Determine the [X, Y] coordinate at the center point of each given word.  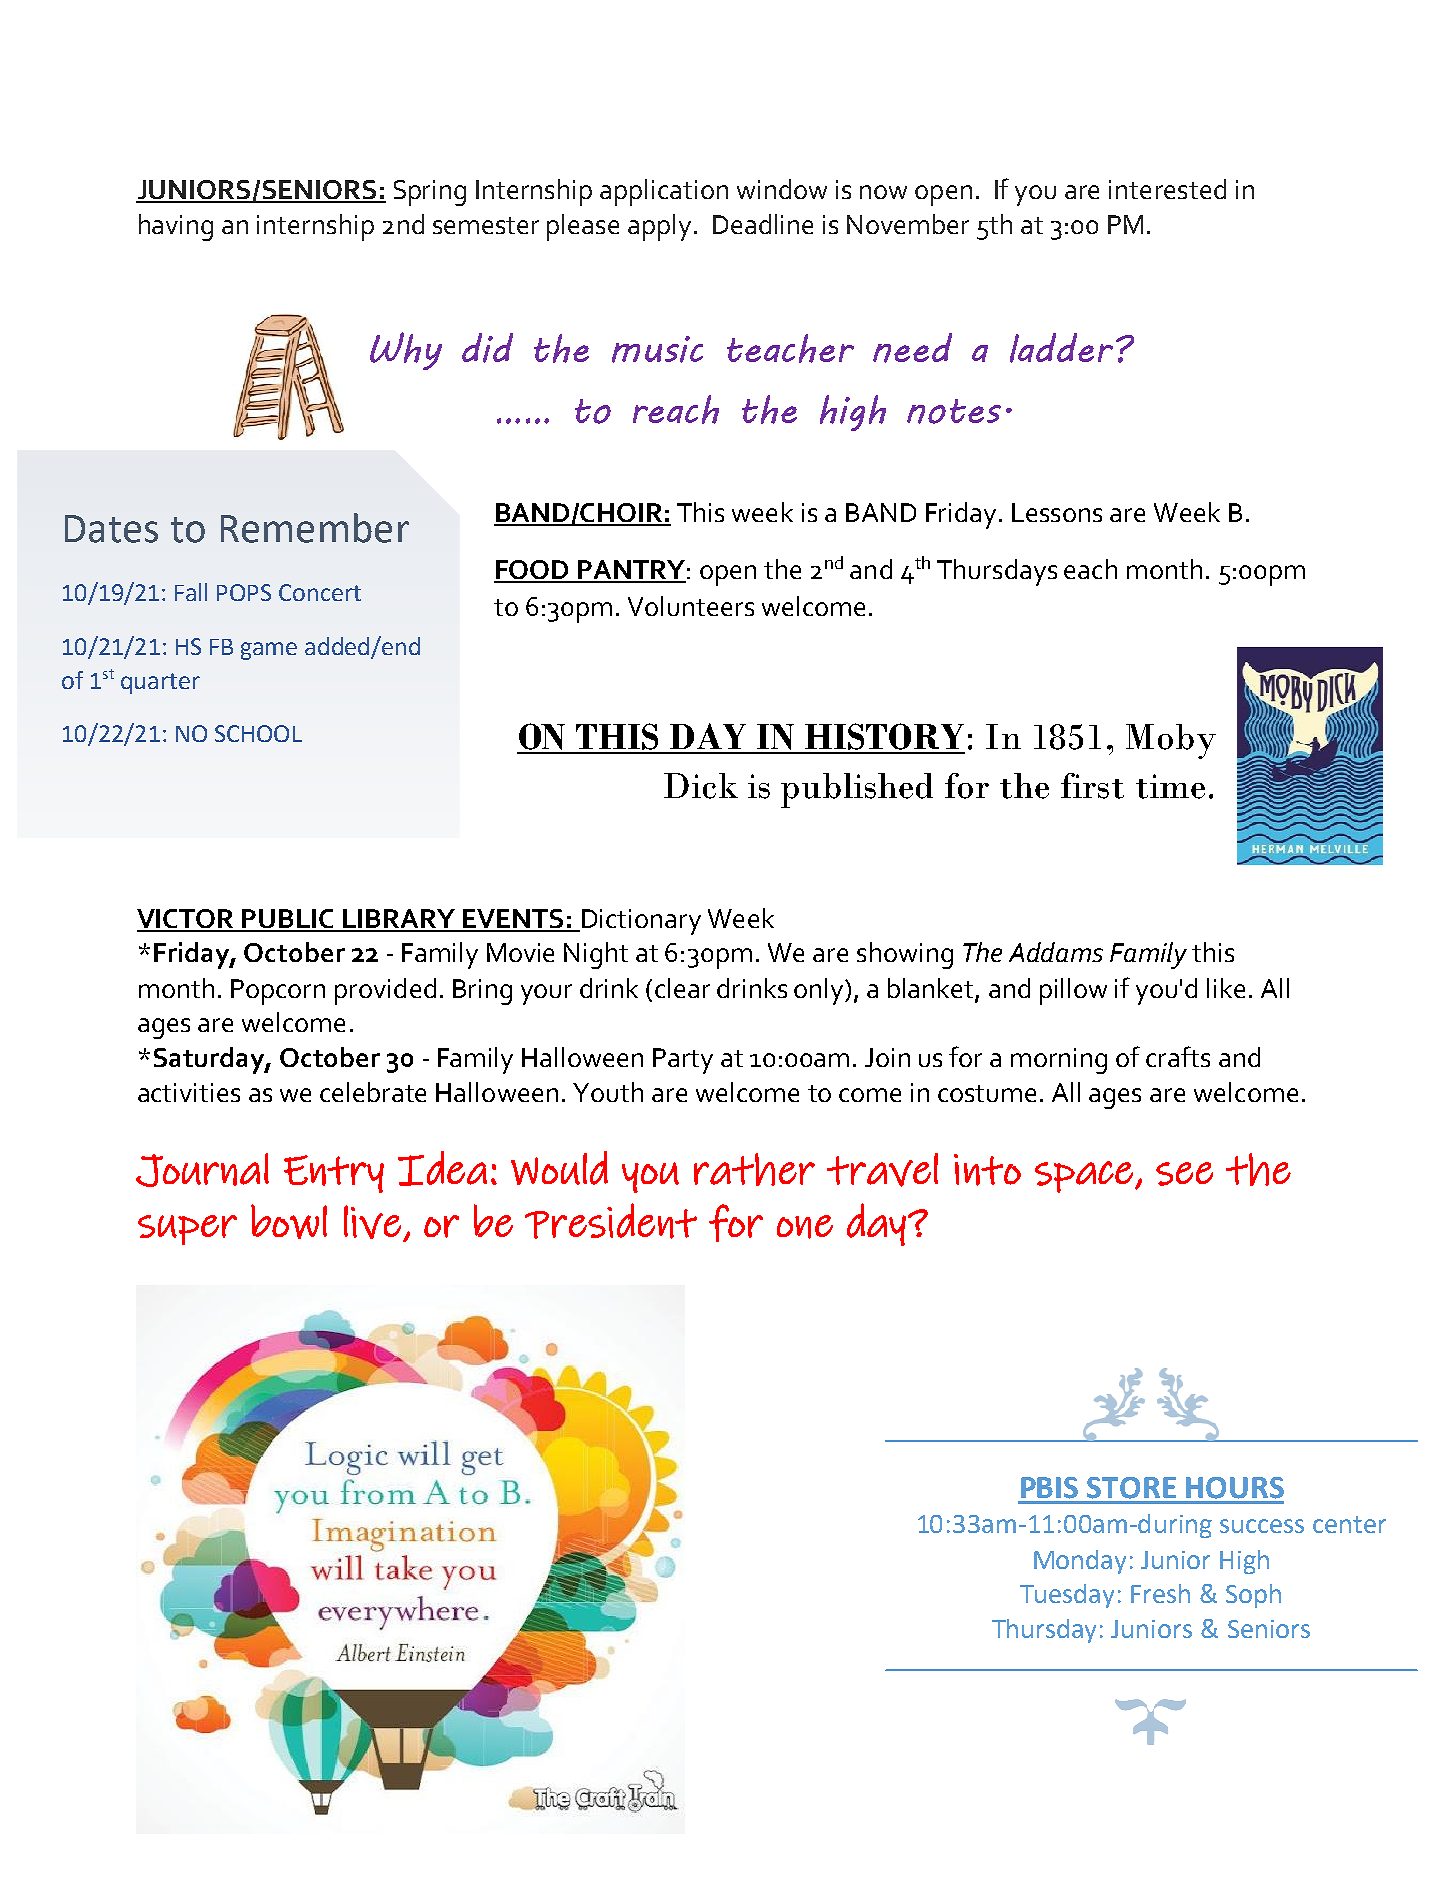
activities [189, 1092]
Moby [1171, 741]
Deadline [763, 224]
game [269, 651]
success [1262, 1526]
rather [754, 1169]
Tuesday [1067, 1596]
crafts [1178, 1056]
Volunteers [691, 606]
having [176, 227]
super [187, 1230]
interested [1167, 189]
